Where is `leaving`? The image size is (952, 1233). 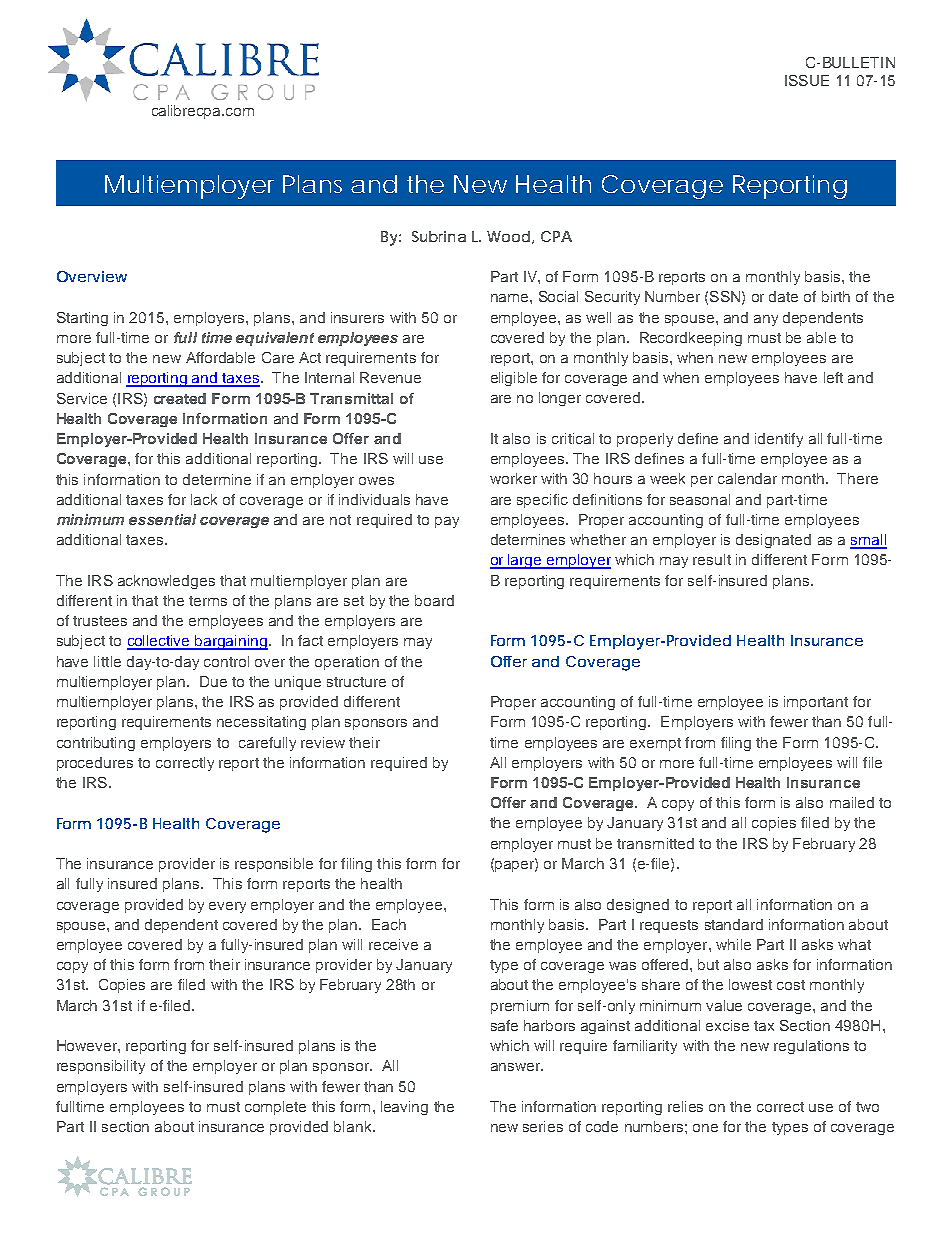
leaving is located at coordinates (404, 1108).
